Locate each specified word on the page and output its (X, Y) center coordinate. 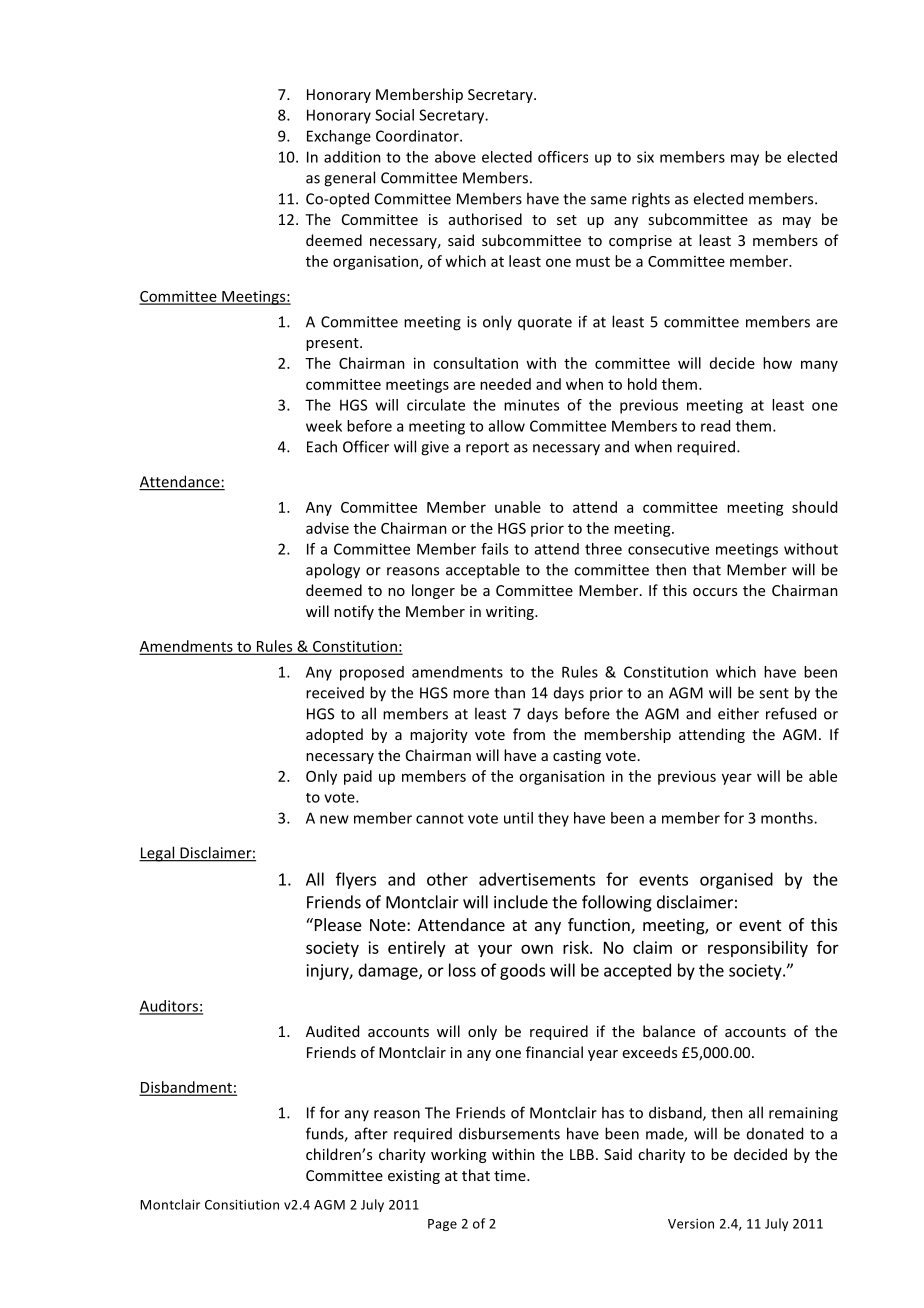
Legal (158, 854)
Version (691, 1224)
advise (327, 528)
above (455, 157)
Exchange (339, 137)
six (645, 157)
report (487, 449)
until (518, 818)
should (814, 507)
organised (736, 880)
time (511, 1175)
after (371, 1133)
